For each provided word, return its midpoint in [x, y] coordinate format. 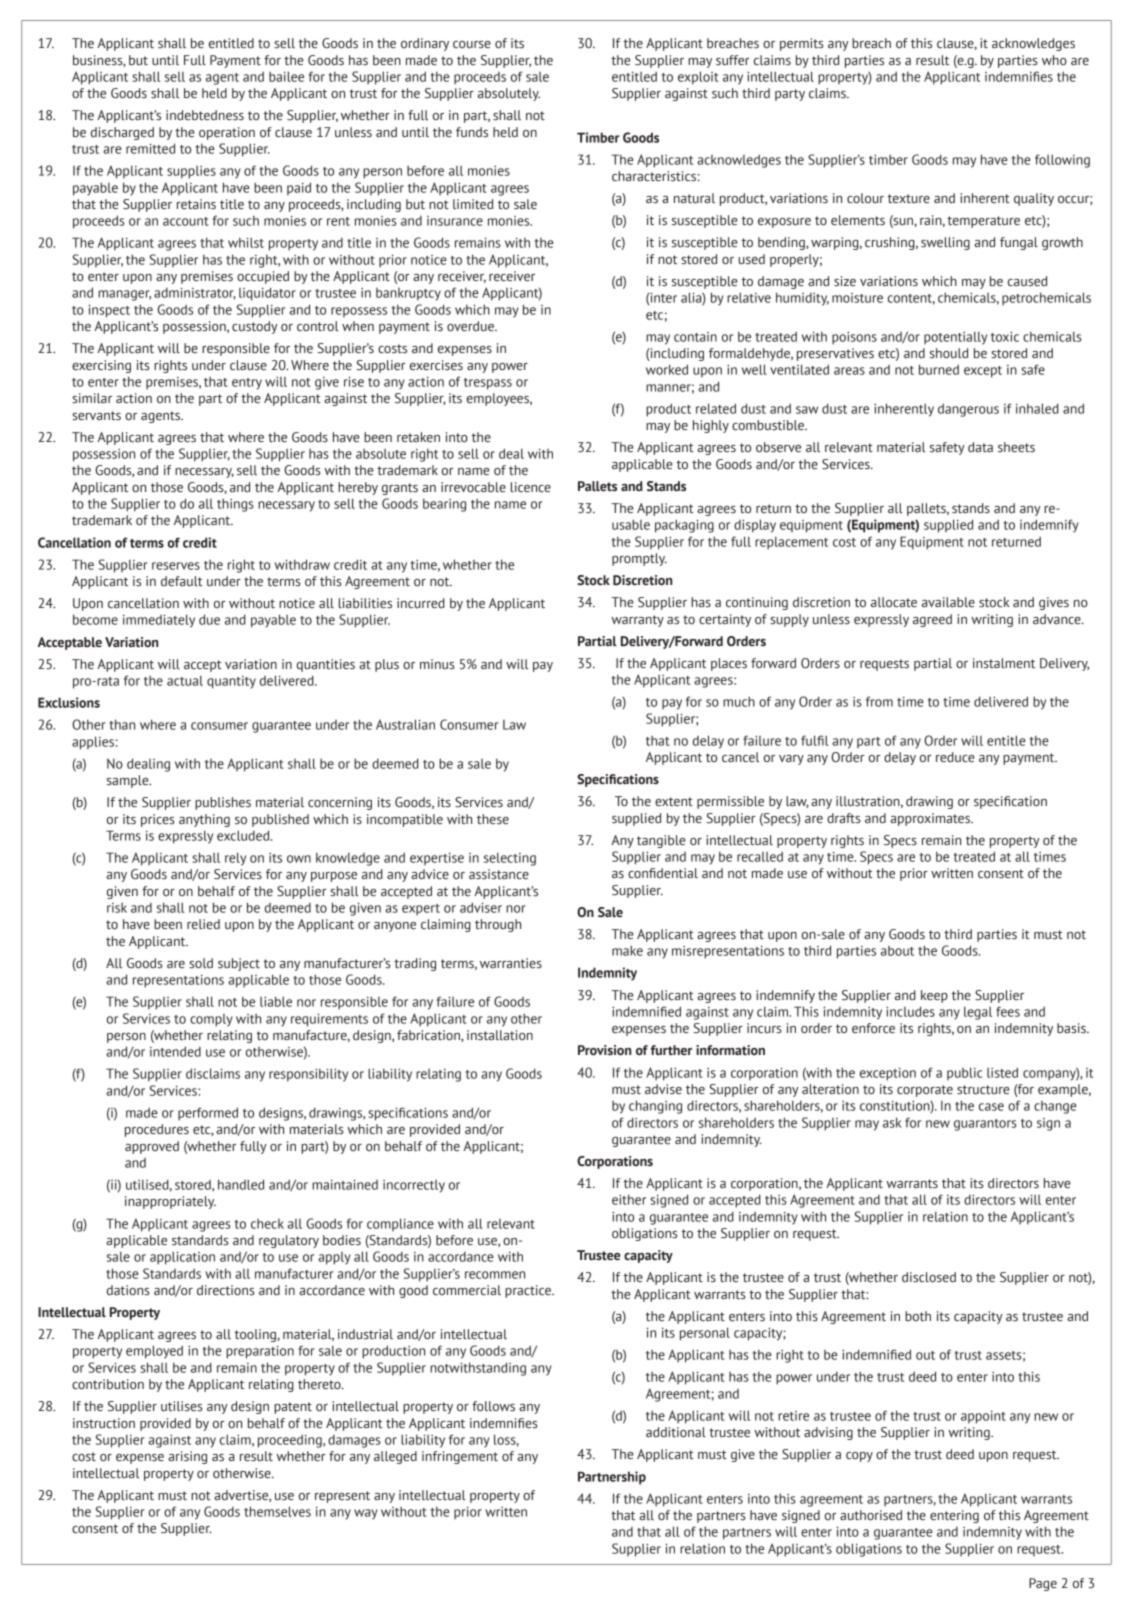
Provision [604, 1050]
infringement [460, 1457]
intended [175, 1051]
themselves [277, 1511]
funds [472, 132]
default [182, 581]
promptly [639, 559]
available [948, 602]
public [964, 1073]
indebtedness [205, 115]
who [1054, 60]
